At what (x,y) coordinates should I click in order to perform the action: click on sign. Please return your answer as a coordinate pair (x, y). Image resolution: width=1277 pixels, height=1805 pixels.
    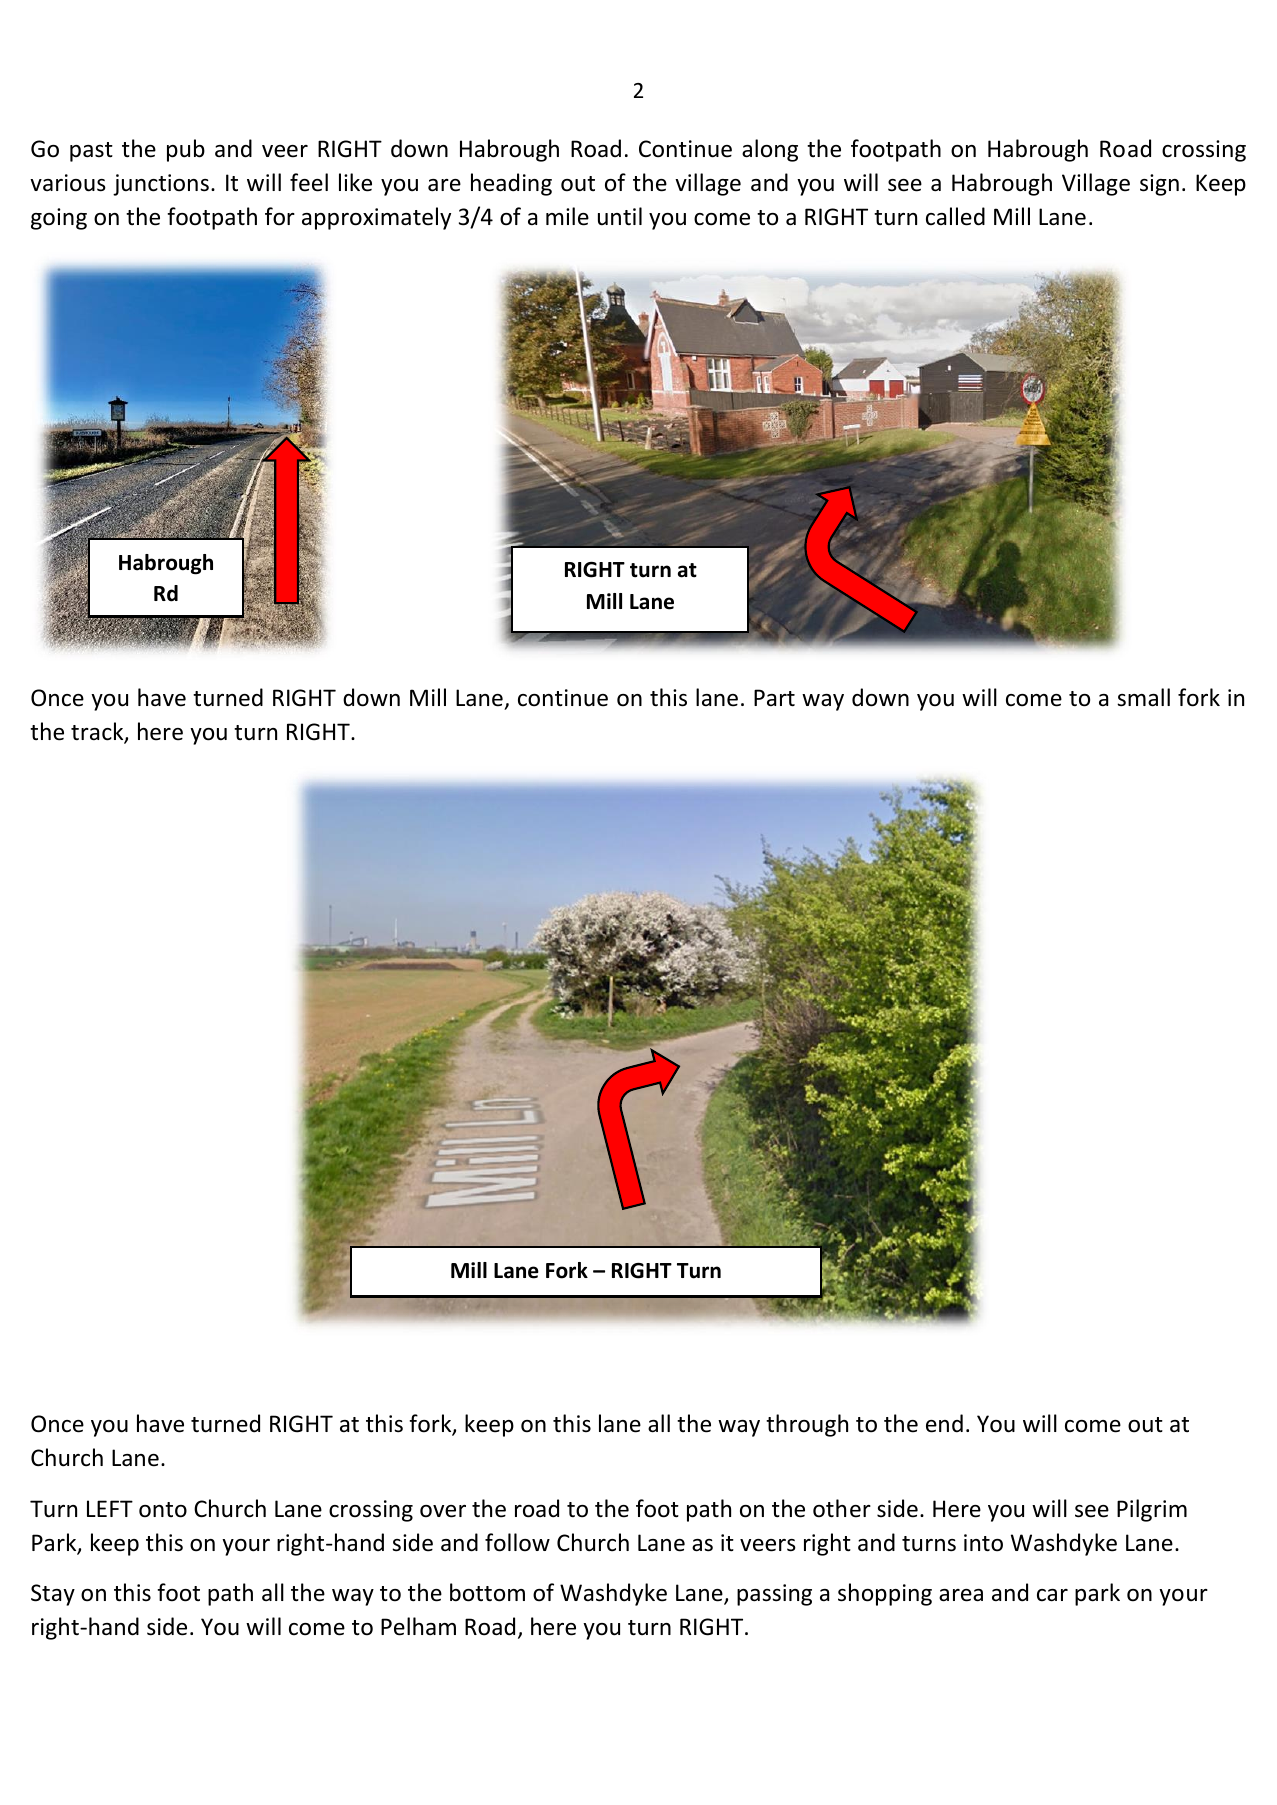
    Looking at the image, I should click on (1159, 185).
